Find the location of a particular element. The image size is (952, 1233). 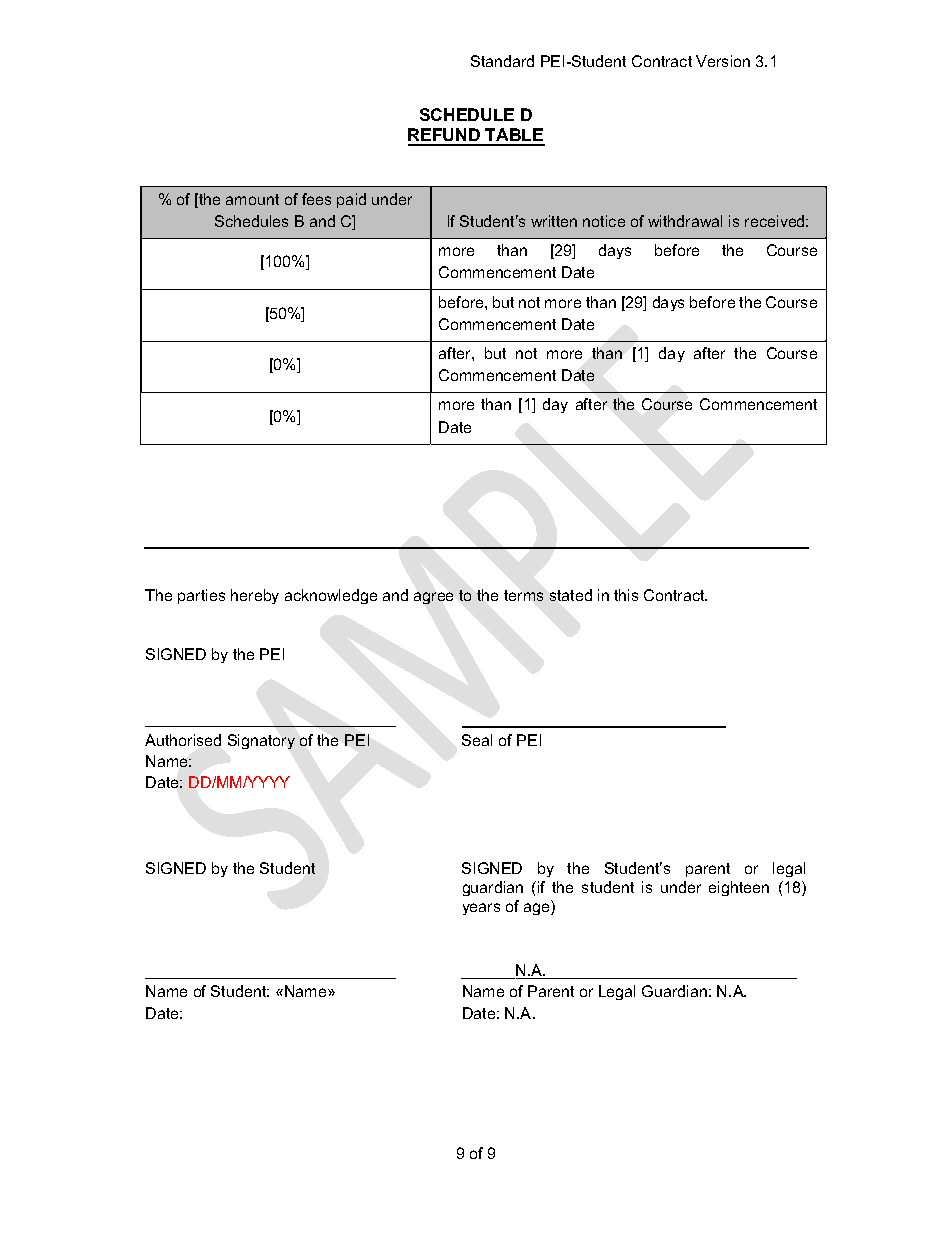

Standard is located at coordinates (502, 61).
